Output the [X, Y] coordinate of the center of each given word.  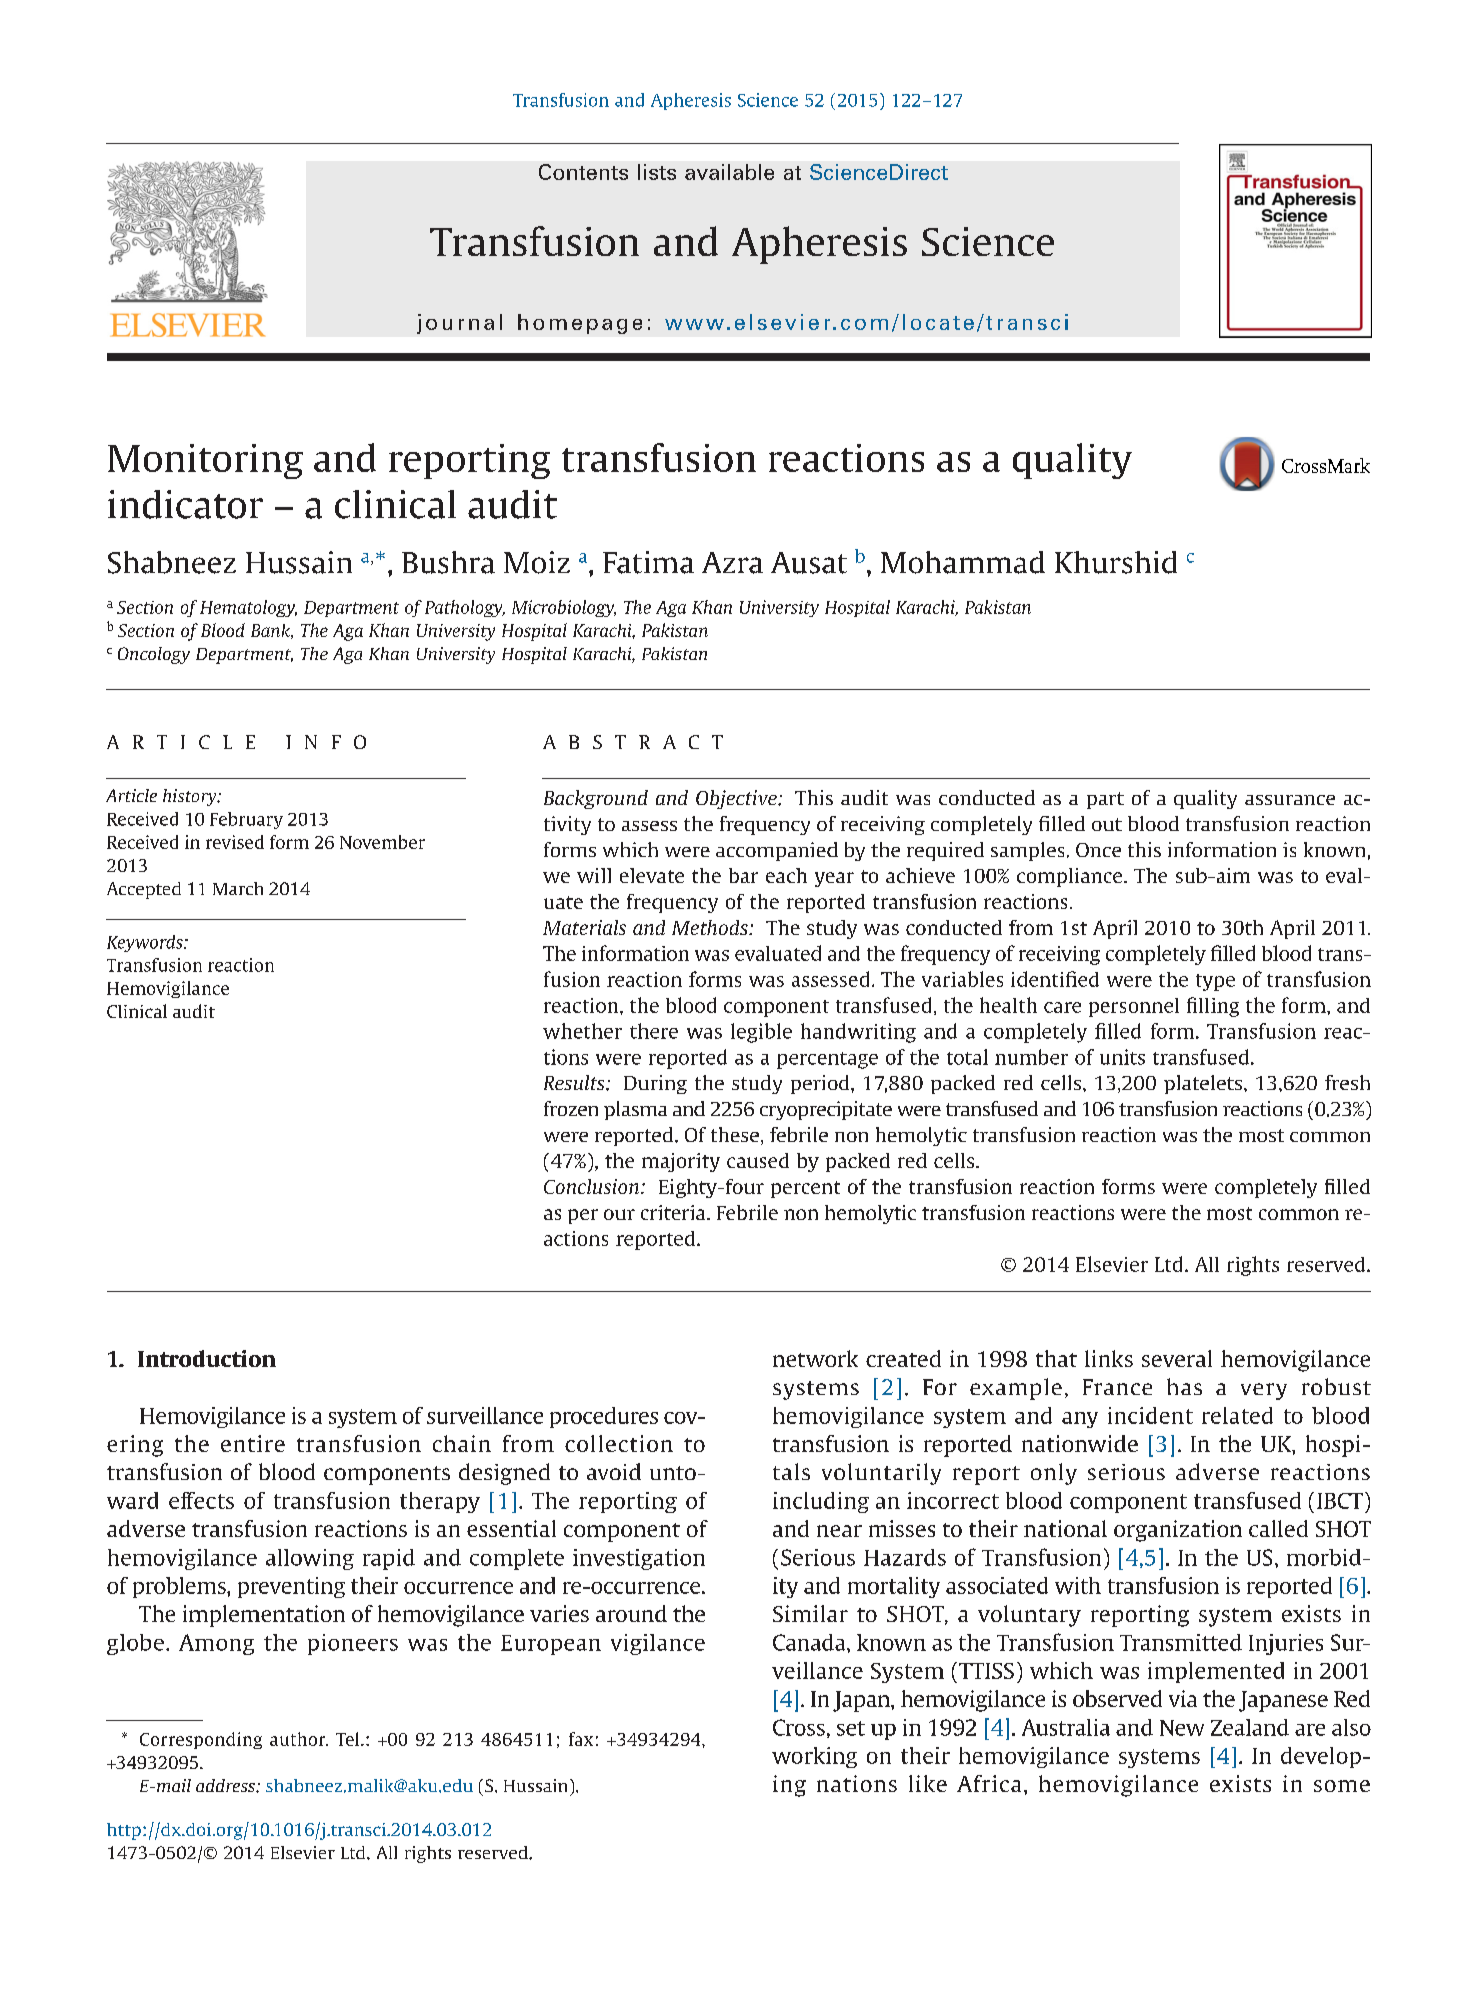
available [729, 172]
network [815, 1358]
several [1177, 1358]
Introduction [207, 1358]
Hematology [248, 608]
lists [657, 172]
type [1215, 982]
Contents [583, 172]
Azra [732, 563]
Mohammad [963, 562]
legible [761, 1033]
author [299, 1739]
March [238, 888]
